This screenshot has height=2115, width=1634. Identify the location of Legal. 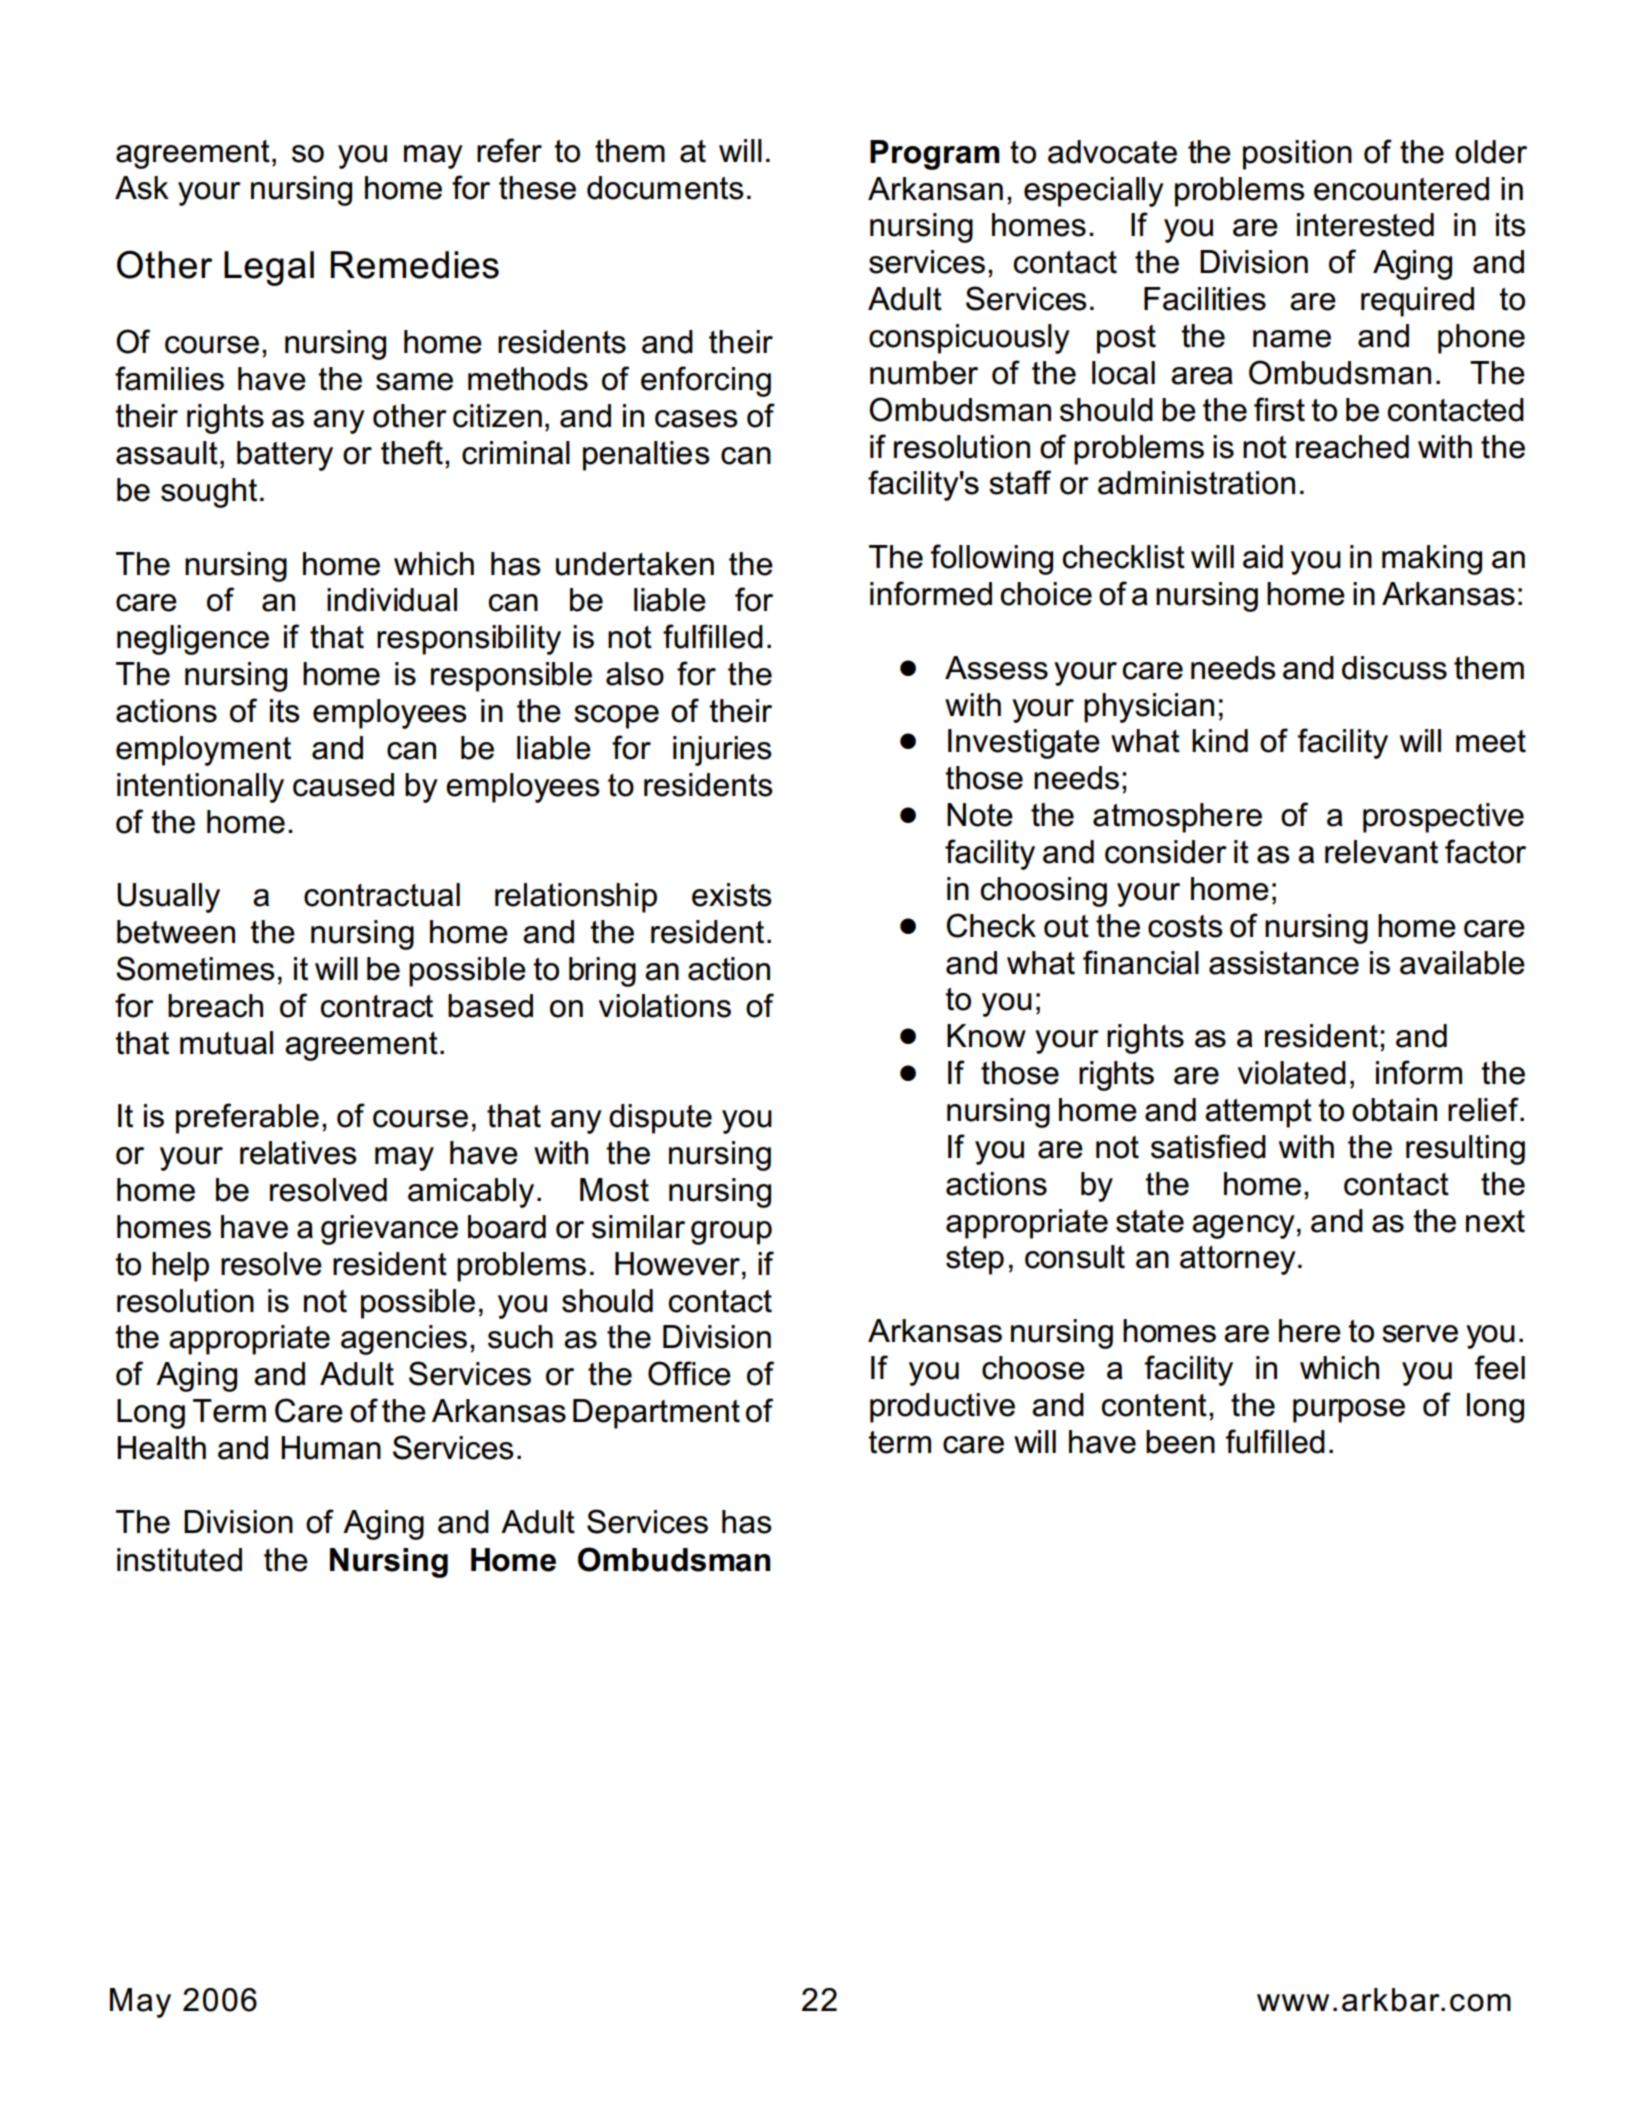
(269, 268).
